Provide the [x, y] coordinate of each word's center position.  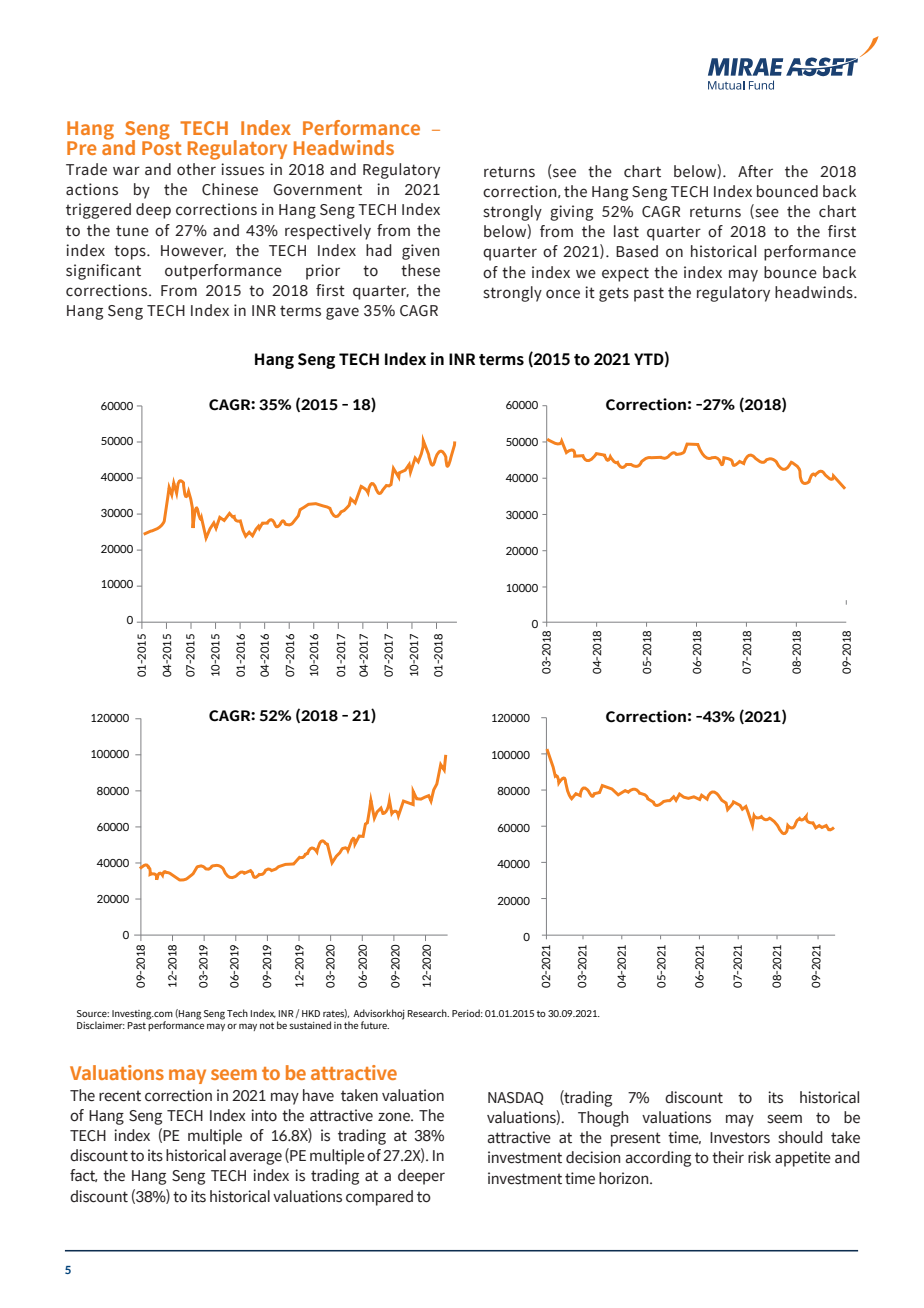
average [256, 1158]
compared [379, 1198]
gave [342, 313]
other [196, 169]
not [267, 1025]
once [563, 294]
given [420, 252]
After [755, 171]
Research [428, 1013]
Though [603, 1119]
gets [614, 294]
